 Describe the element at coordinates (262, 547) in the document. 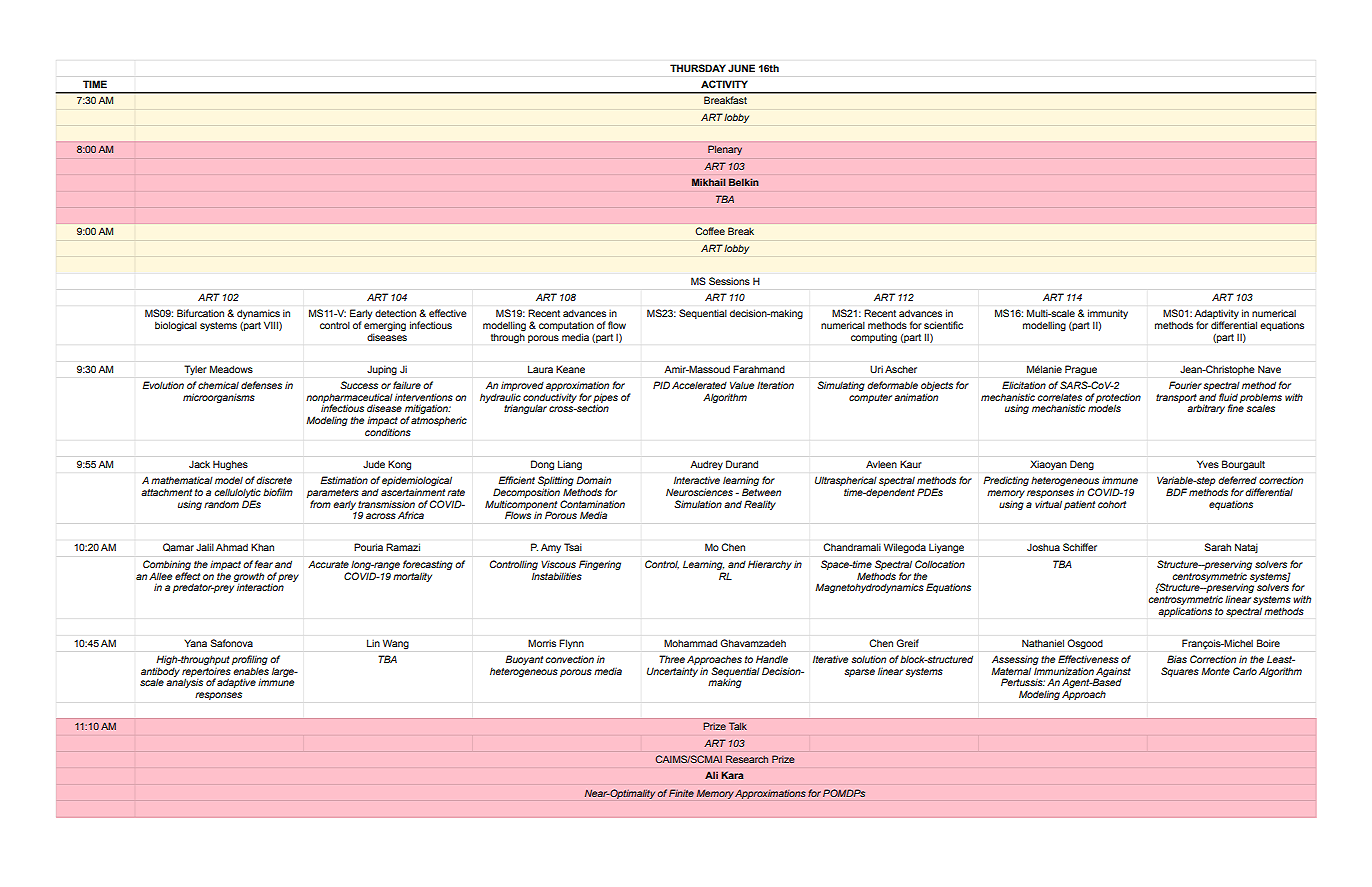

I see `Khan` at that location.
